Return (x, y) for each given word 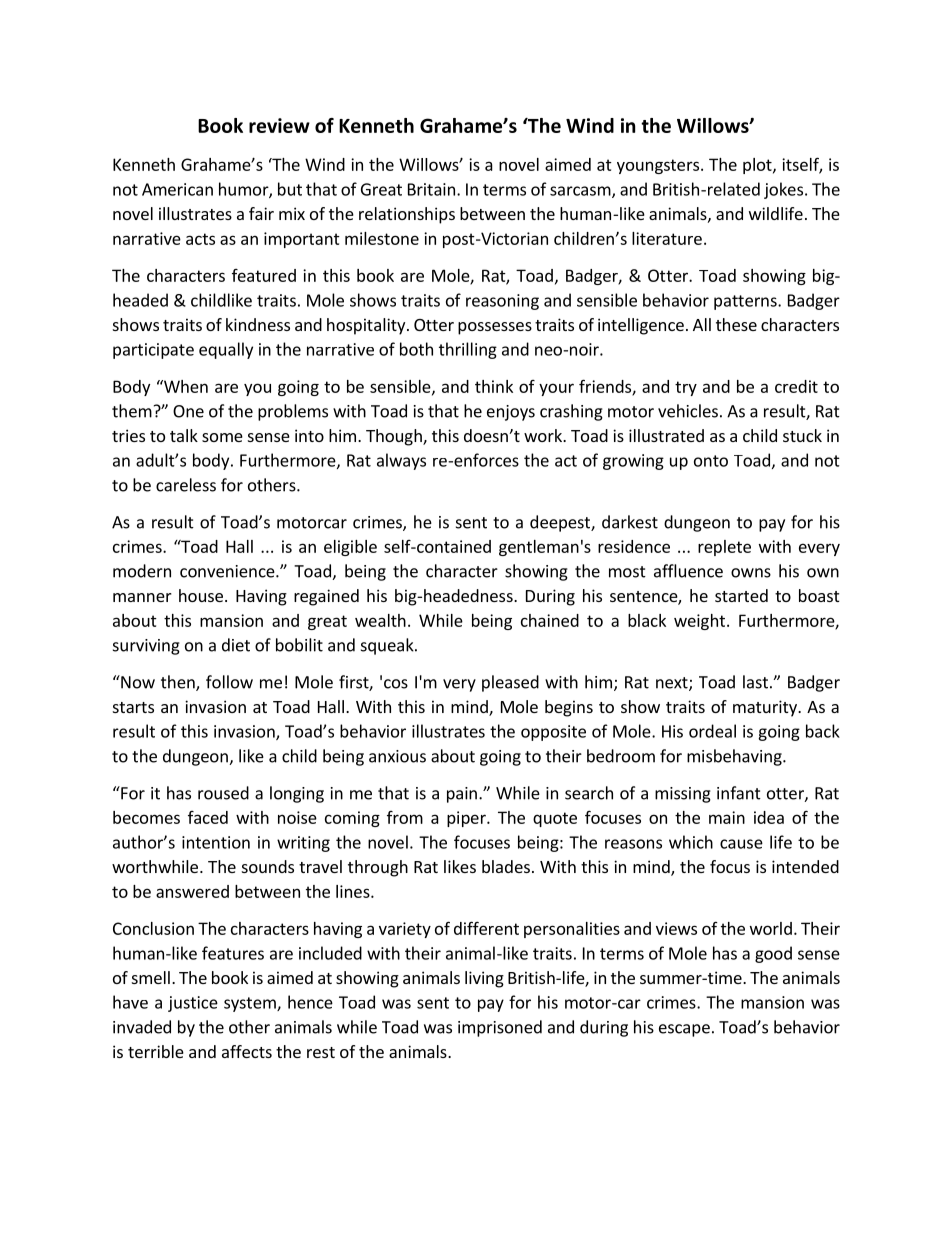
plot (758, 166)
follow (229, 682)
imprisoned (500, 1028)
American (177, 189)
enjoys (511, 413)
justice (193, 1004)
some (222, 437)
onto (711, 461)
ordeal (712, 731)
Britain (431, 189)
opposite (553, 733)
